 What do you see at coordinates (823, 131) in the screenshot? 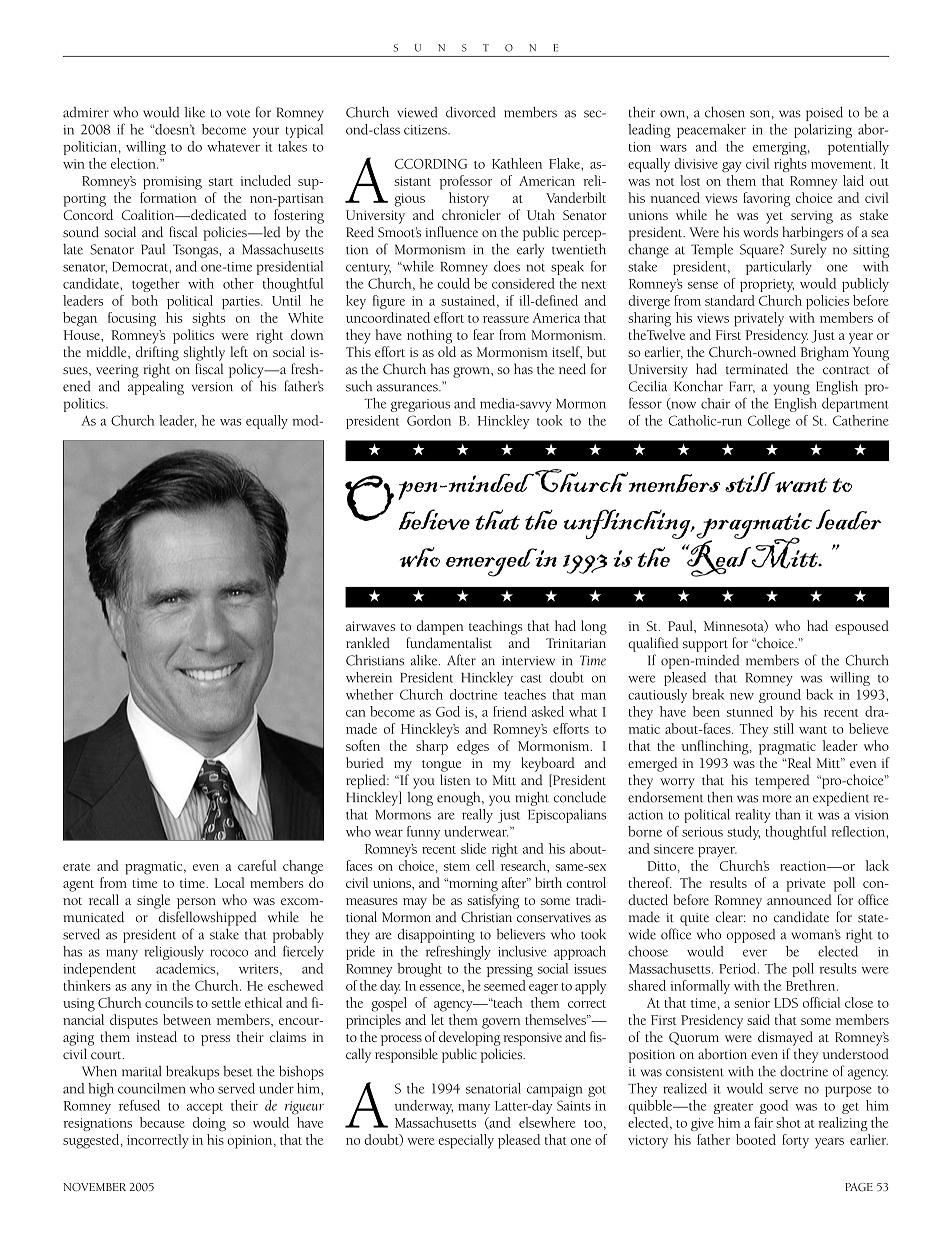
I see `polarizing` at bounding box center [823, 131].
